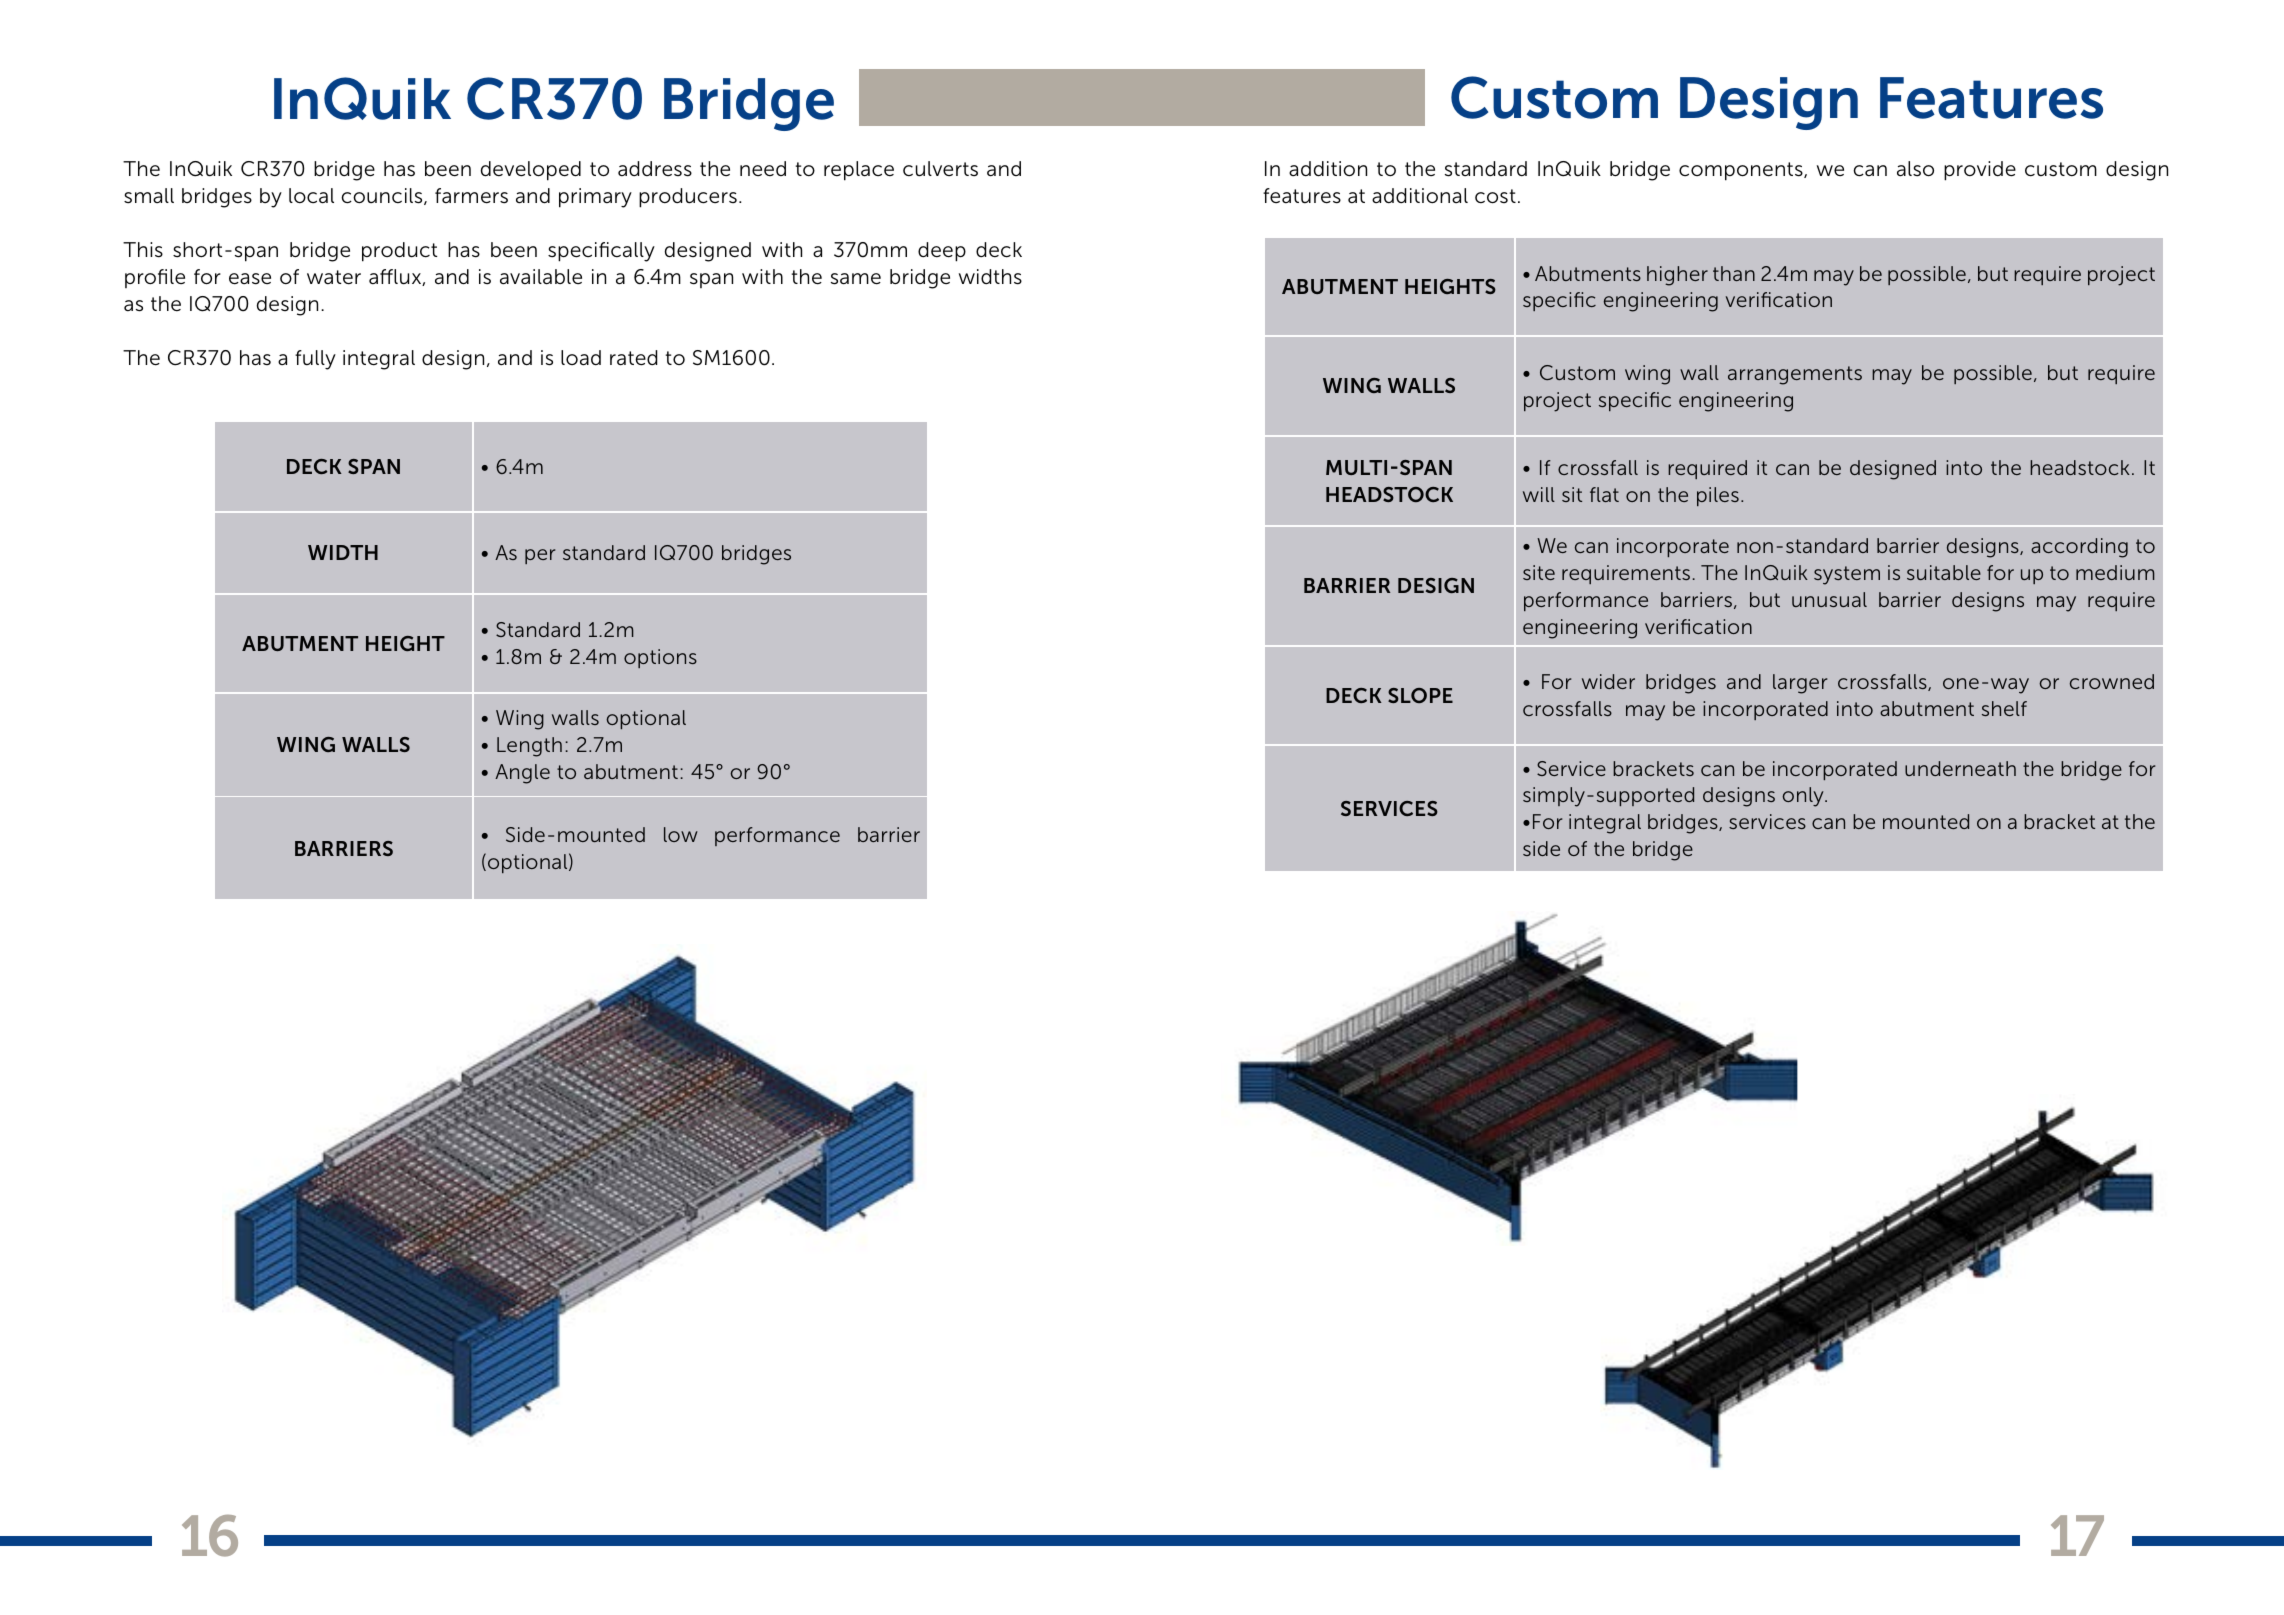 The width and height of the screenshot is (2284, 1615). Describe the element at coordinates (315, 360) in the screenshot. I see `fully` at that location.
